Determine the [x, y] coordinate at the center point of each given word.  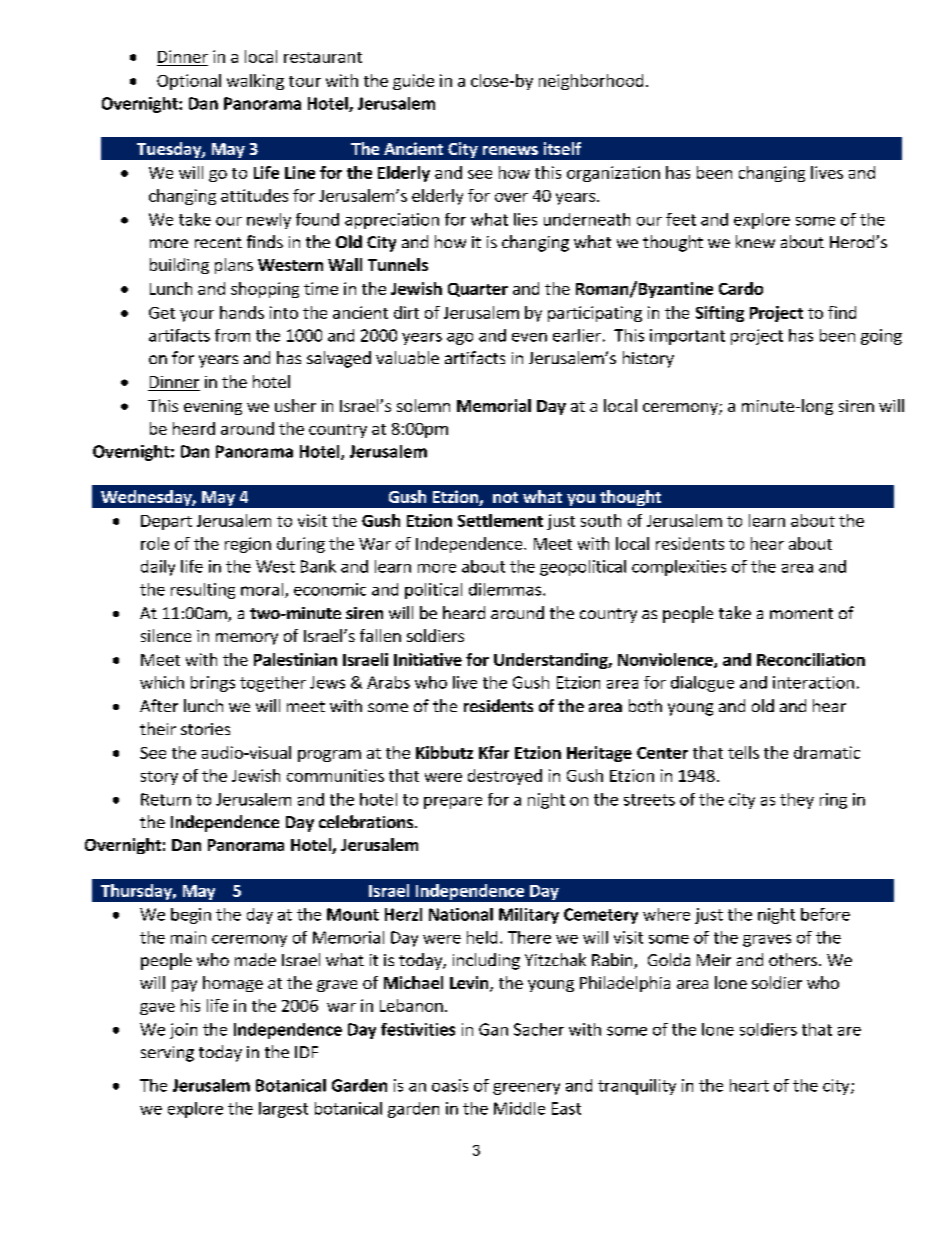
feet [681, 219]
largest [283, 1110]
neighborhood [591, 82]
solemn [423, 405]
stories [205, 729]
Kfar [494, 752]
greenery [526, 1089]
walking [255, 82]
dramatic [827, 752]
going [881, 337]
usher [295, 405]
